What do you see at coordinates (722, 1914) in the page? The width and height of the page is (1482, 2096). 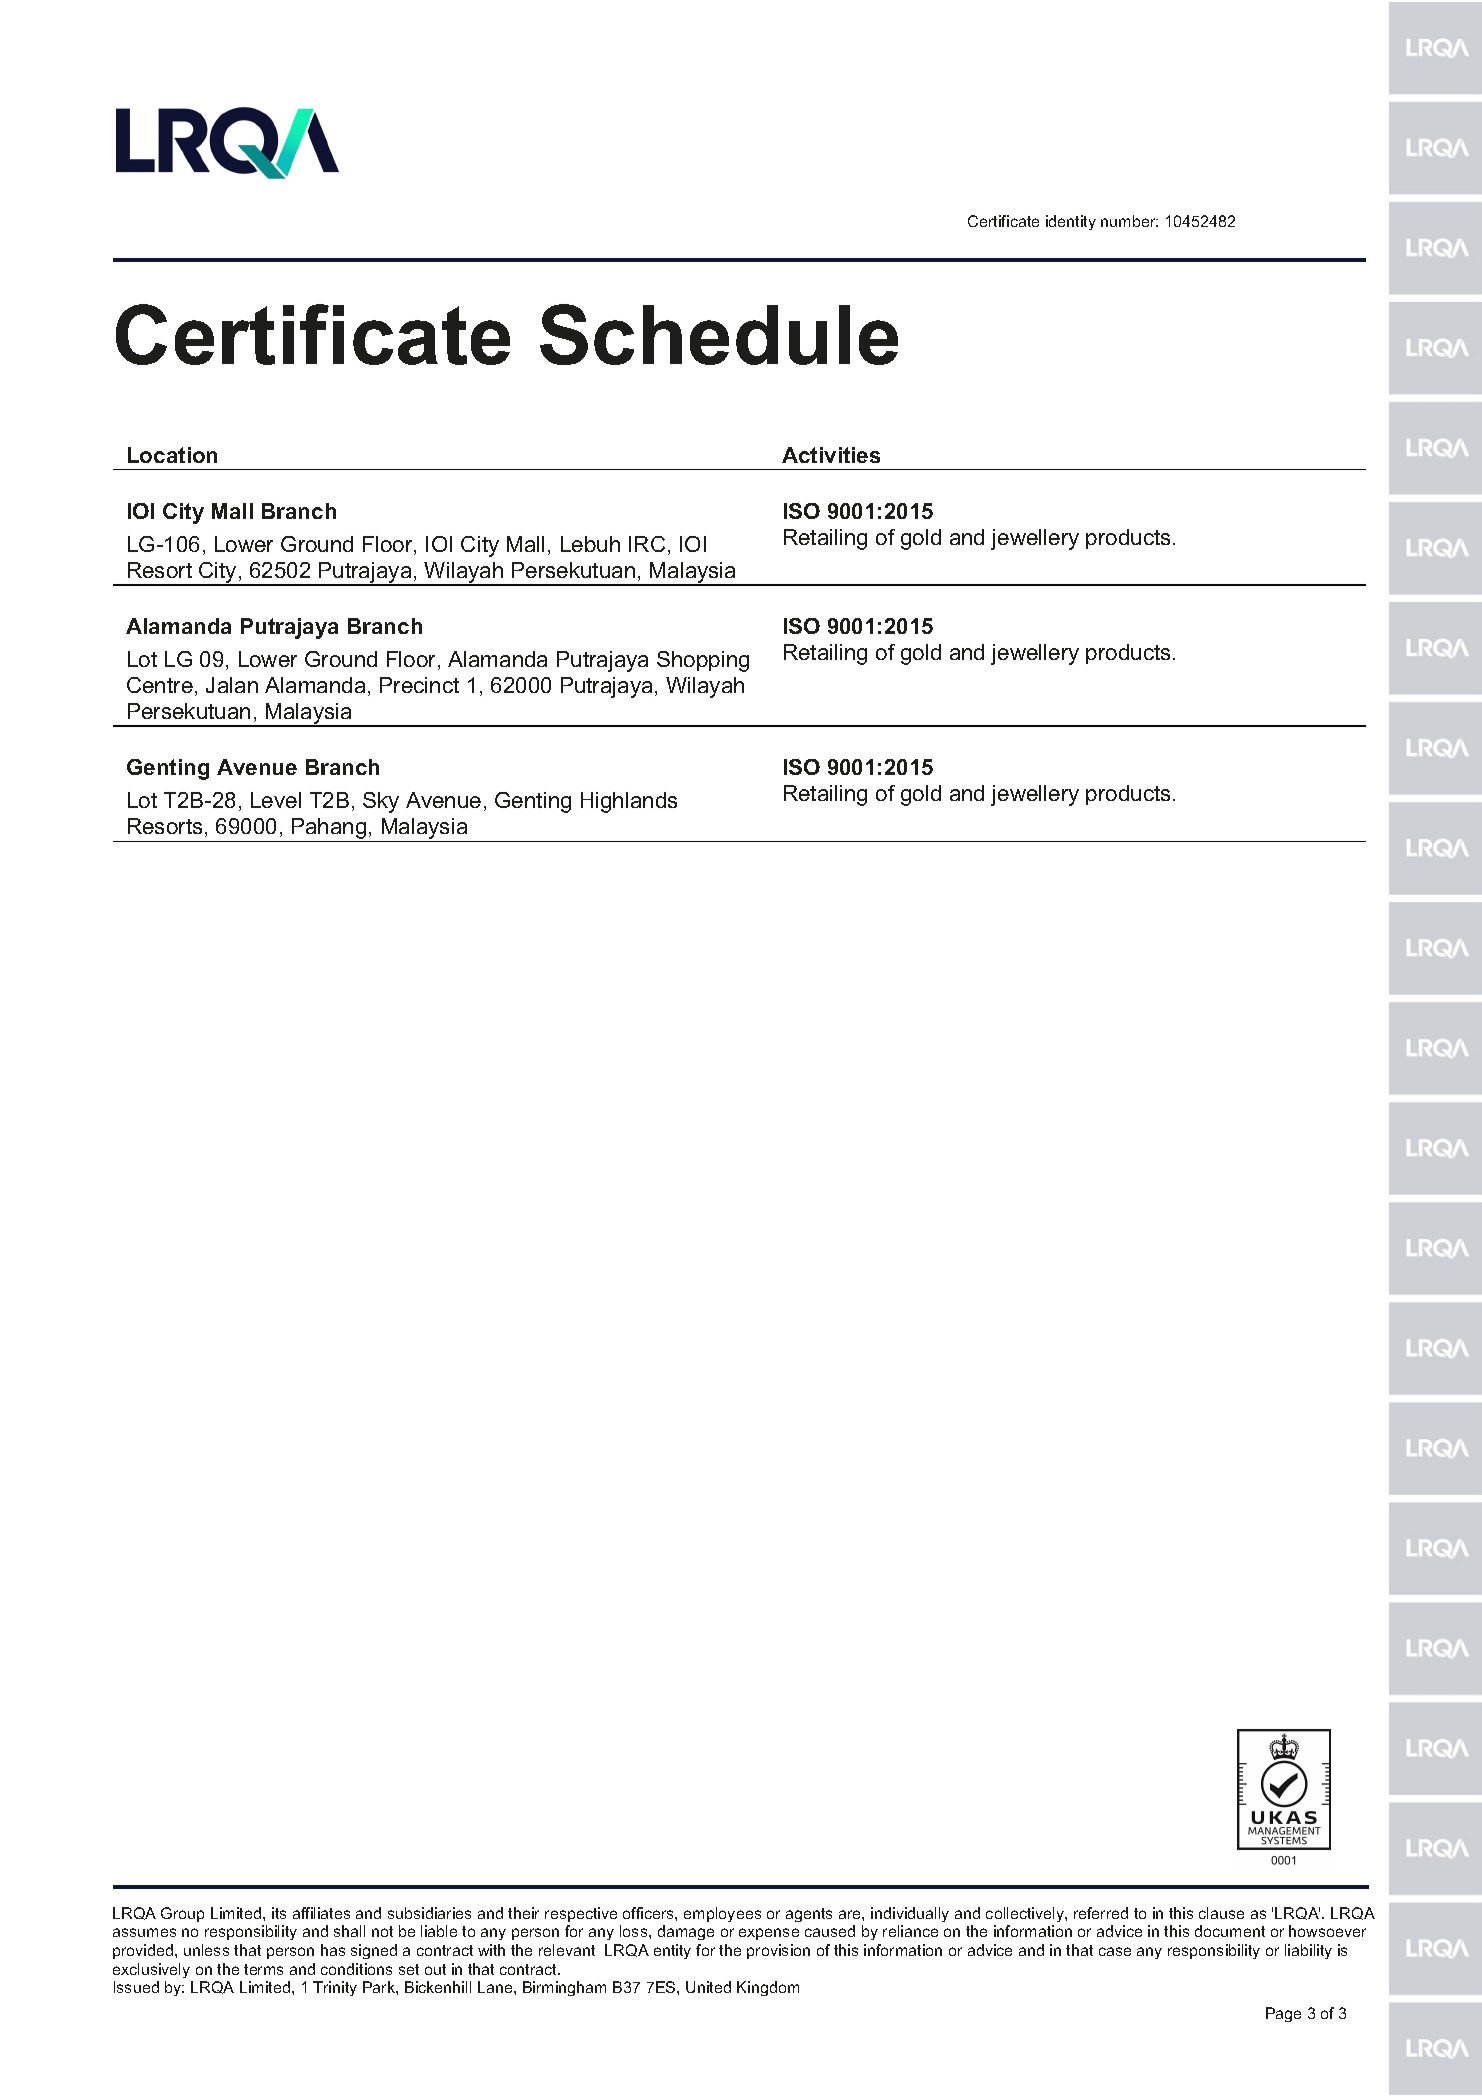 I see `employees` at bounding box center [722, 1914].
